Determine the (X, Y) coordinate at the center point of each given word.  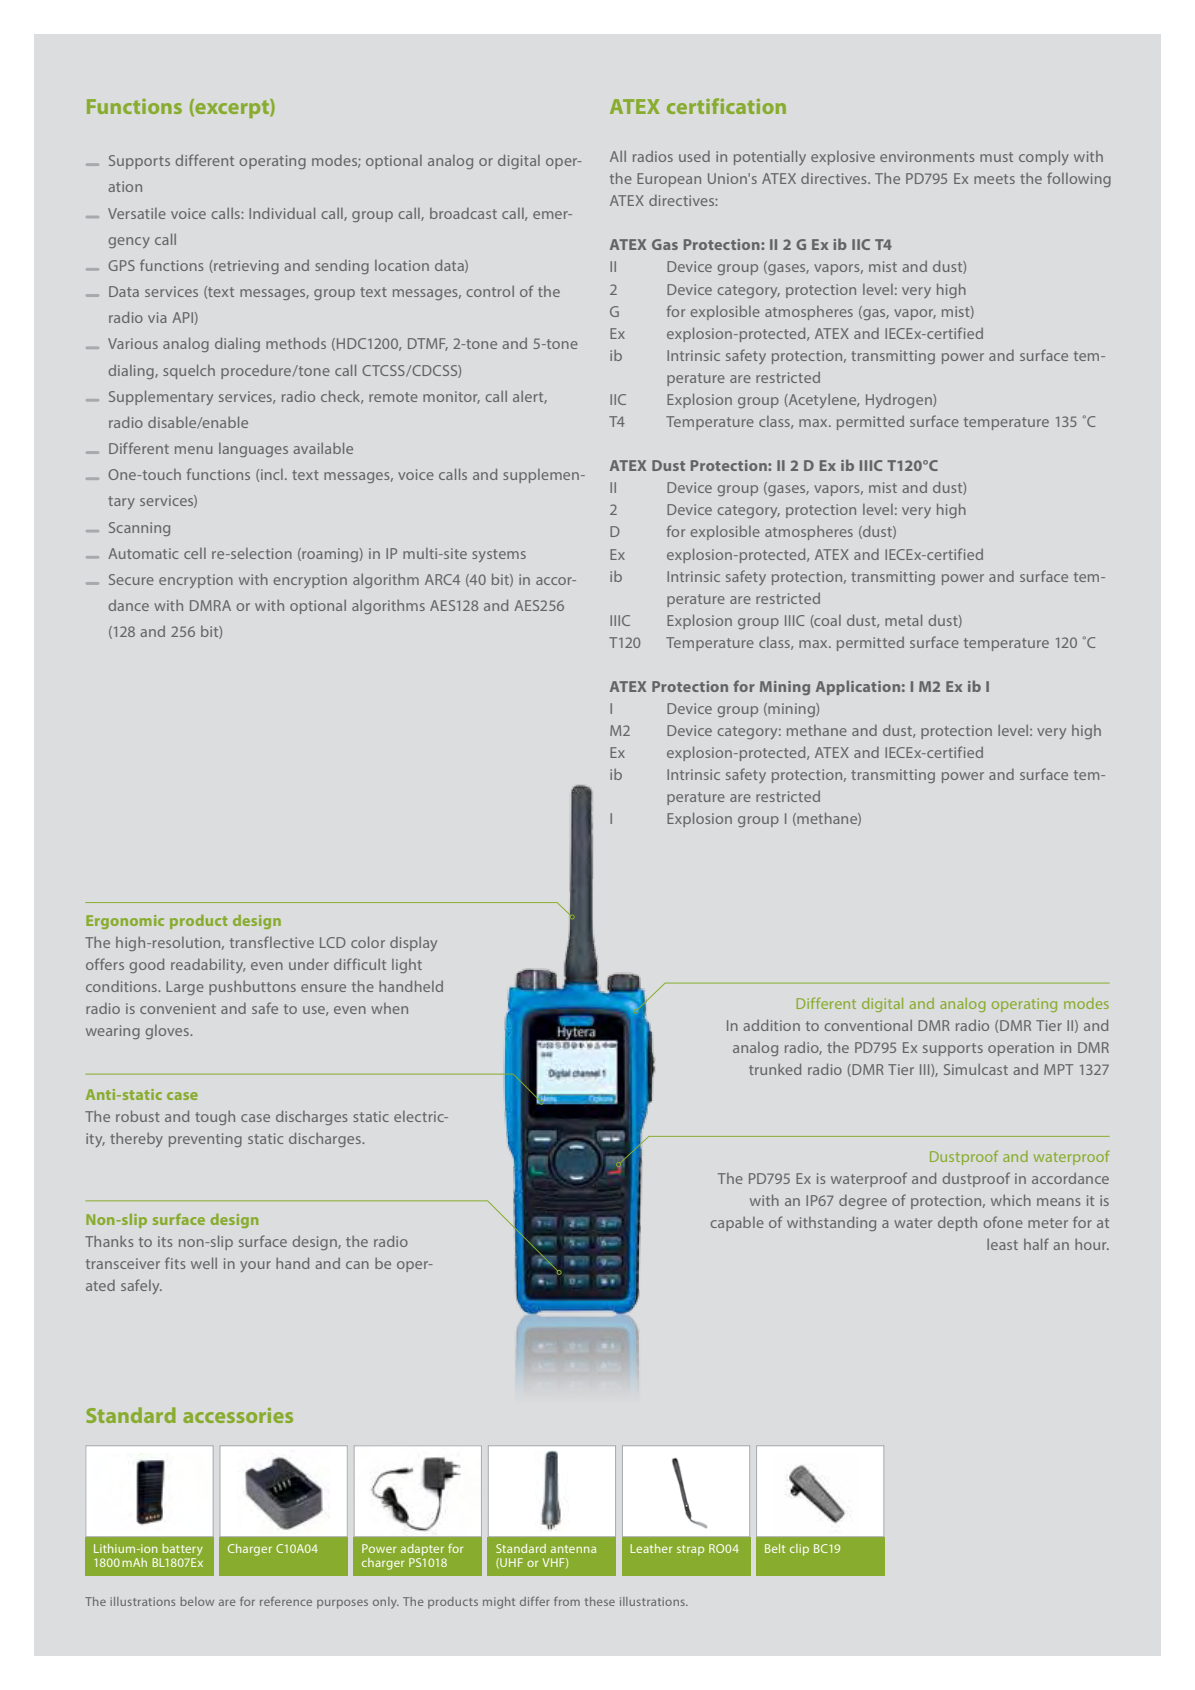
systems (499, 555)
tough (215, 1118)
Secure (131, 579)
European (669, 180)
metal (903, 620)
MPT (1058, 1069)
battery (182, 1550)
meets (994, 179)
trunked (775, 1069)
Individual (282, 213)
